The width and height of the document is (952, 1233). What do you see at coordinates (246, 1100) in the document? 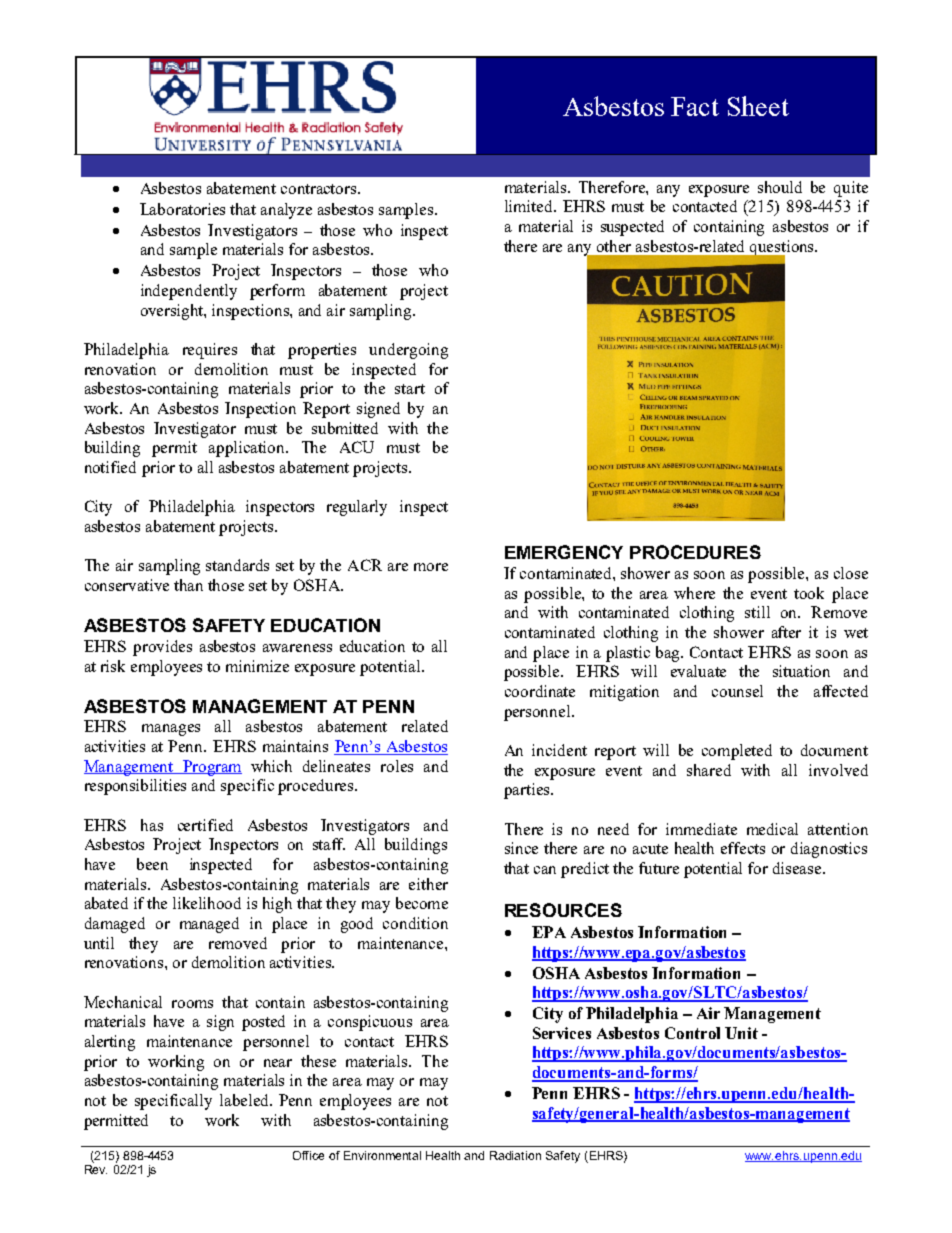
I see `labeled` at bounding box center [246, 1100].
